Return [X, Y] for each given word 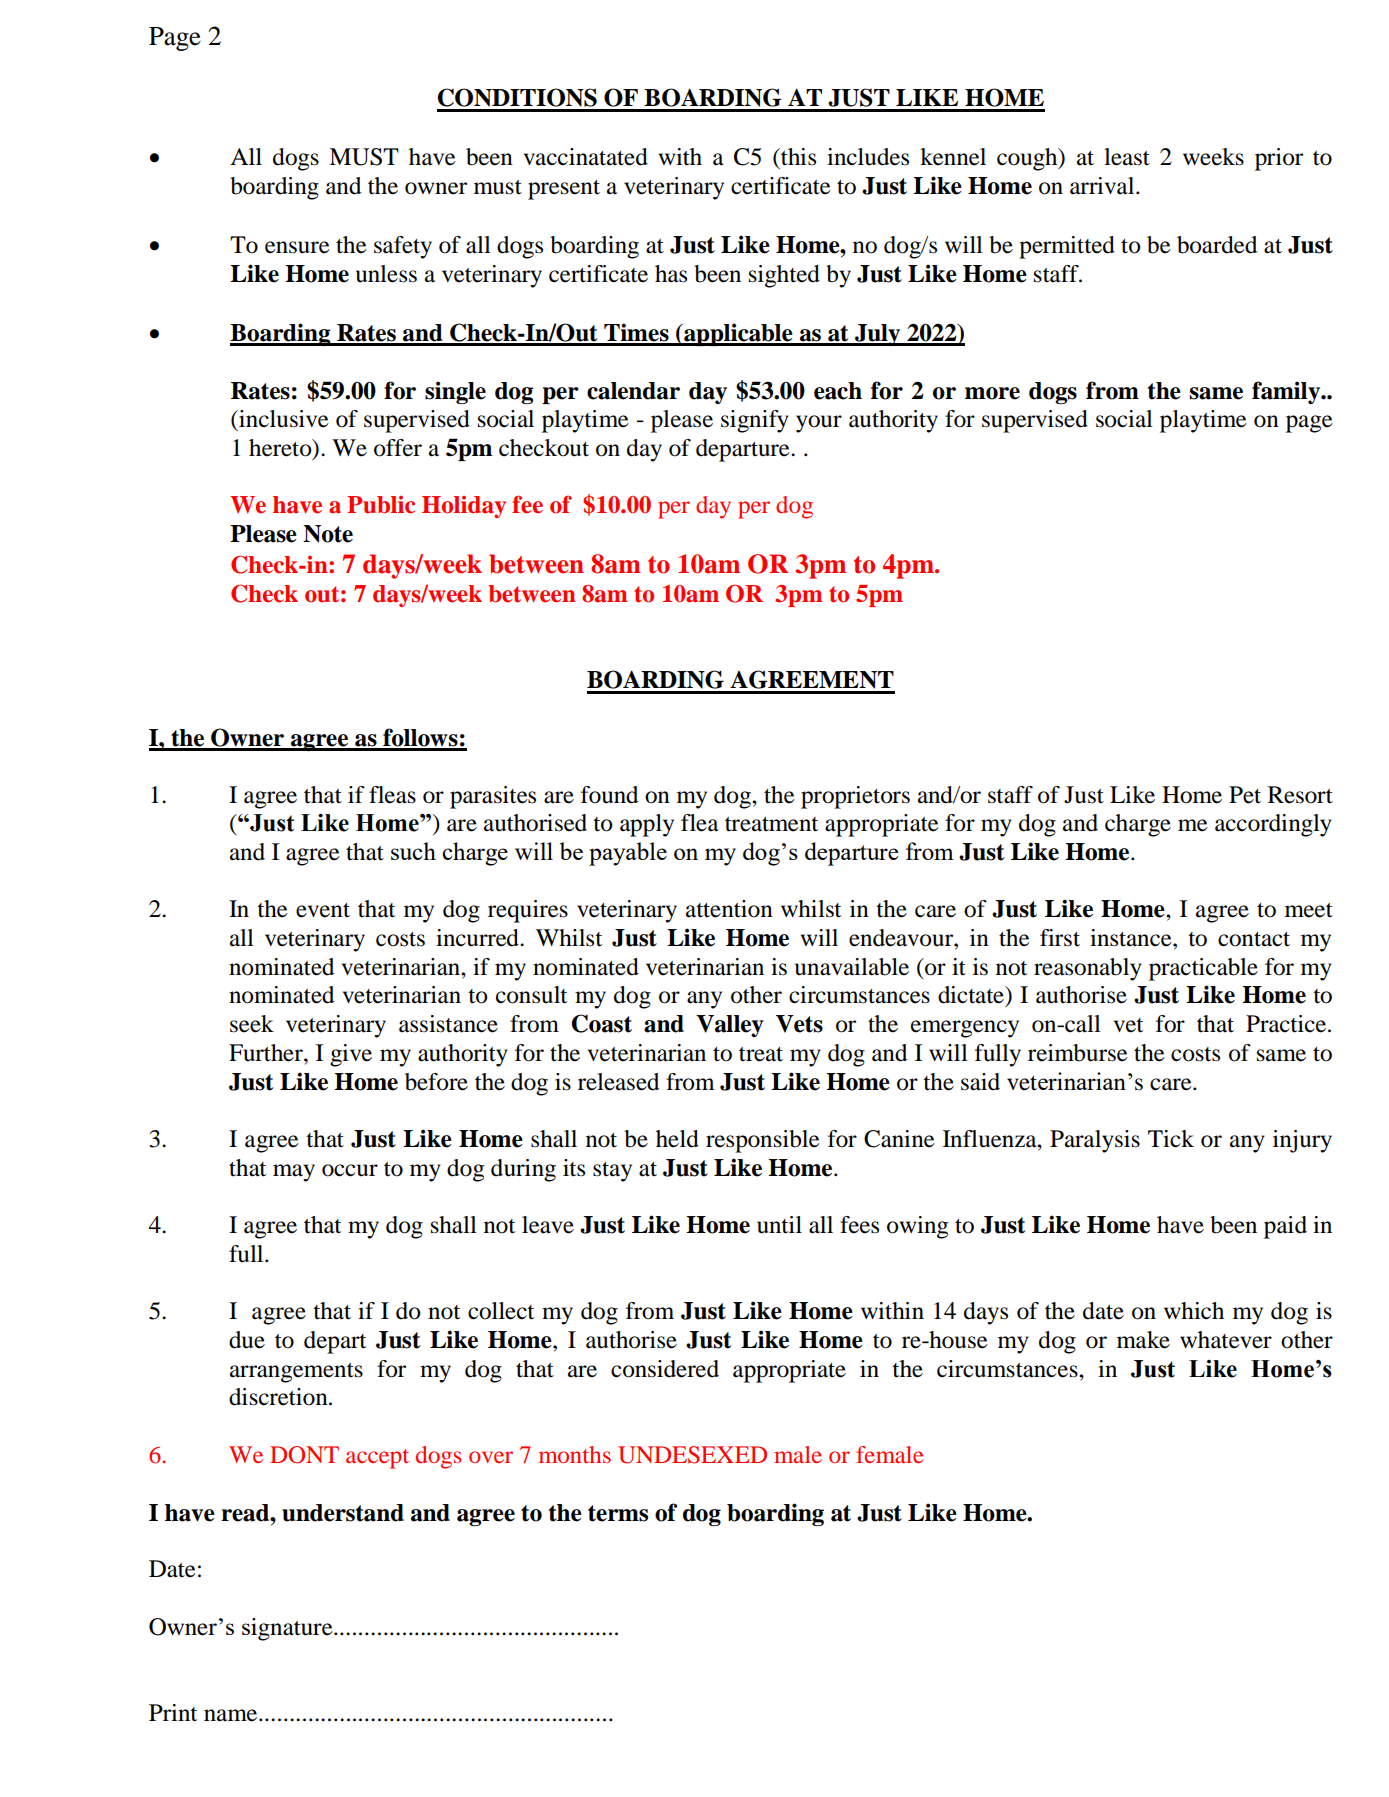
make [1143, 1340]
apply [647, 825]
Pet [1245, 795]
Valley [730, 1026]
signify [755, 421]
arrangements [296, 1373]
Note [328, 534]
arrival [1103, 186]
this [797, 157]
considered [665, 1369]
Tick [1171, 1139]
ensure [297, 247]
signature [288, 1629]
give [351, 1055]
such [413, 851]
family [1287, 392]
